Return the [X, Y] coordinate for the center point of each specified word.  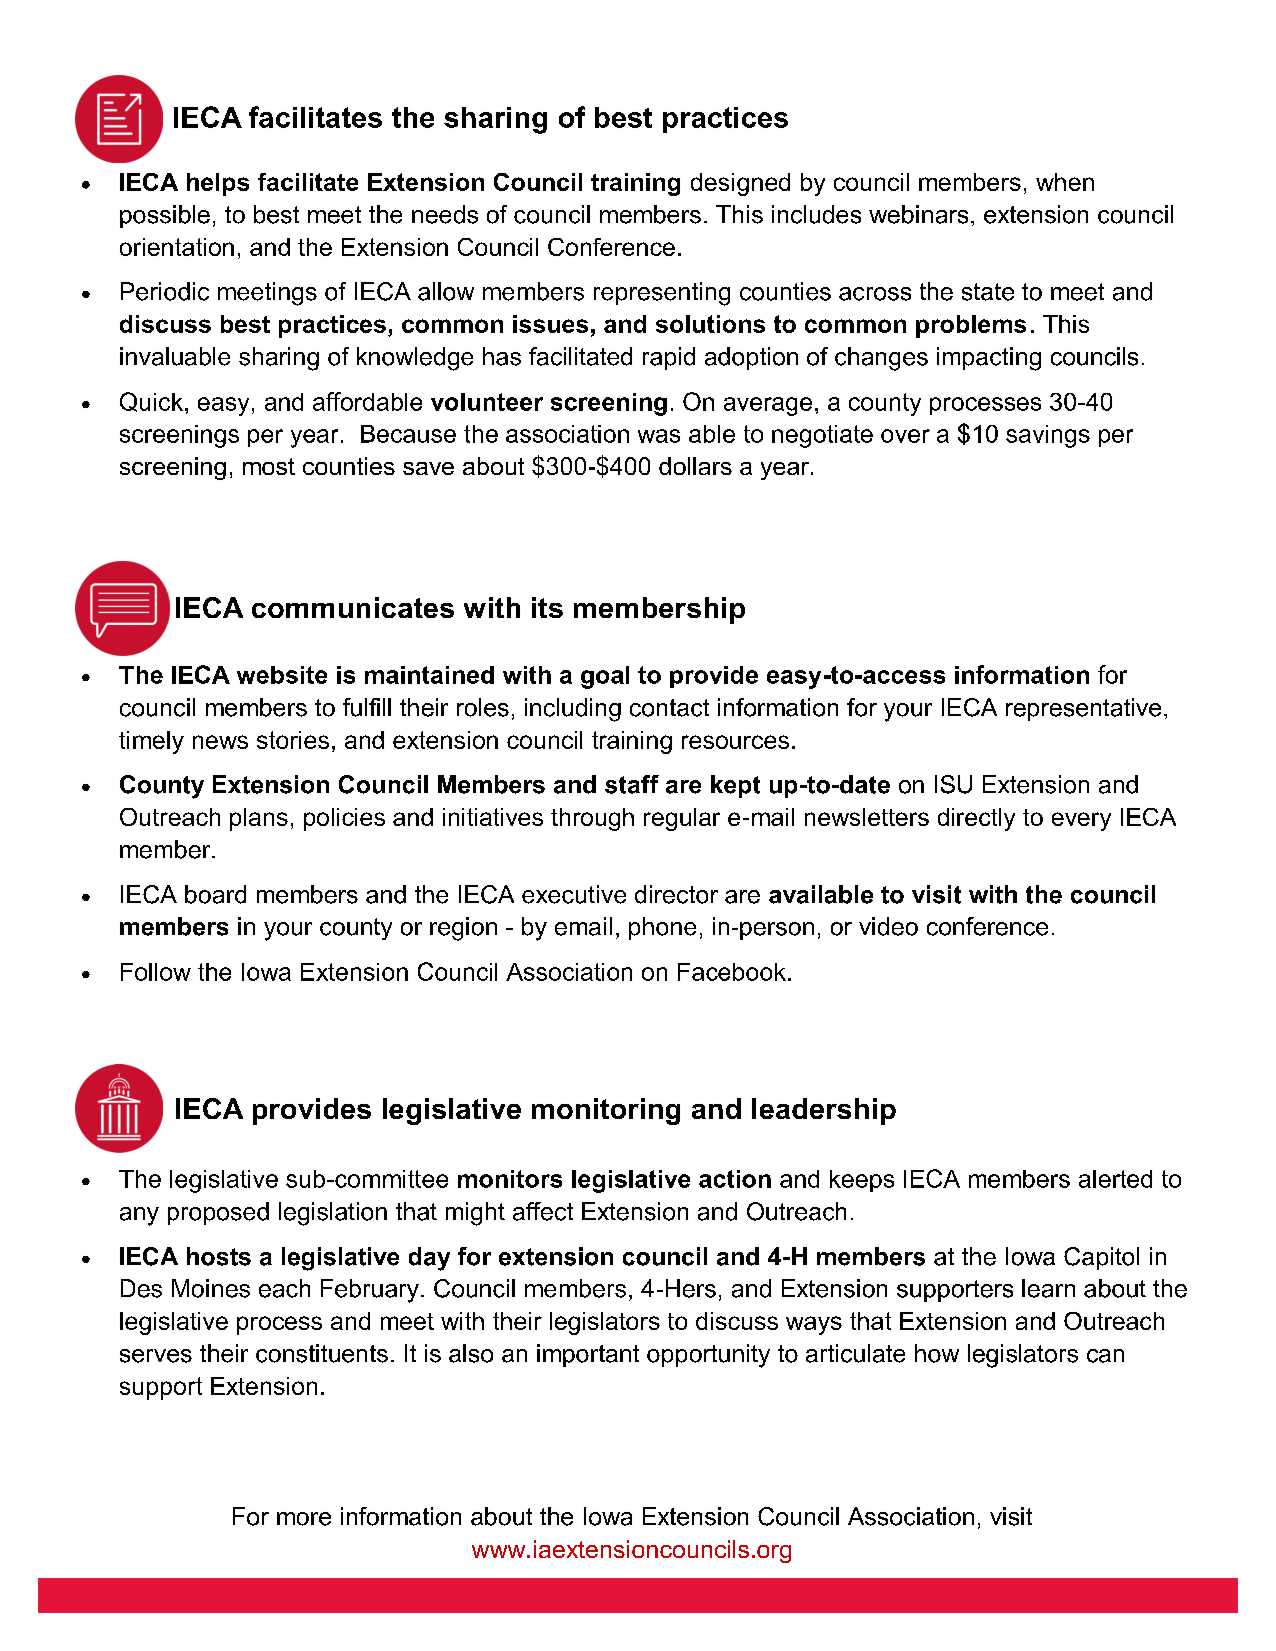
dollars [695, 466]
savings [1048, 436]
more [304, 1519]
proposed [218, 1213]
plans [259, 819]
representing [662, 294]
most [269, 466]
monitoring [606, 1111]
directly [976, 819]
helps [218, 184]
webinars [918, 214]
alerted [1115, 1179]
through [592, 819]
